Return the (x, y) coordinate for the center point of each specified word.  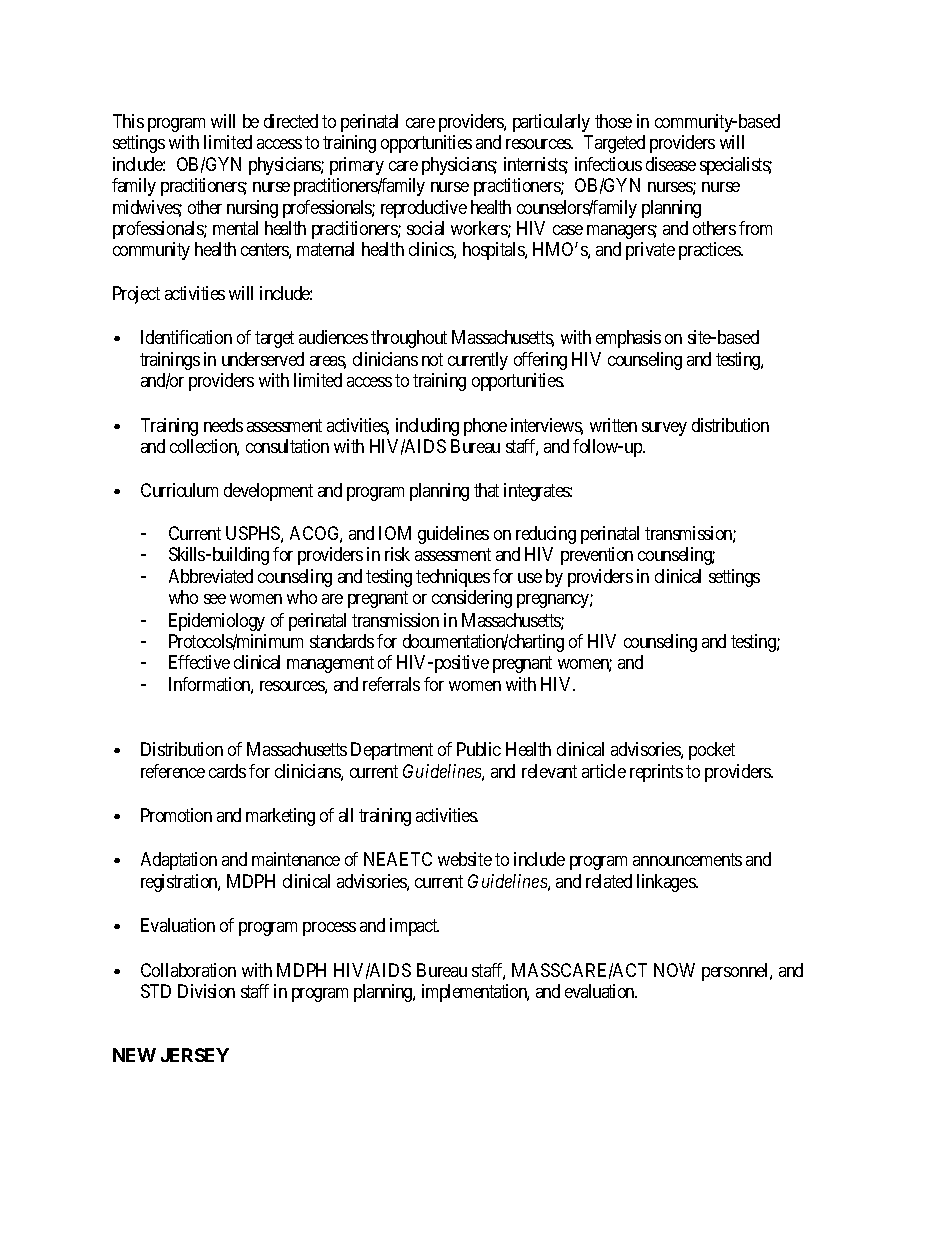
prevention (597, 556)
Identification (186, 337)
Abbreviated (211, 576)
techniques (453, 578)
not (432, 359)
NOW (674, 970)
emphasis (628, 339)
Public (479, 749)
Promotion (176, 815)
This (128, 121)
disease (671, 164)
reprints (656, 773)
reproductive (424, 209)
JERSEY (195, 1055)
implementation (475, 993)
